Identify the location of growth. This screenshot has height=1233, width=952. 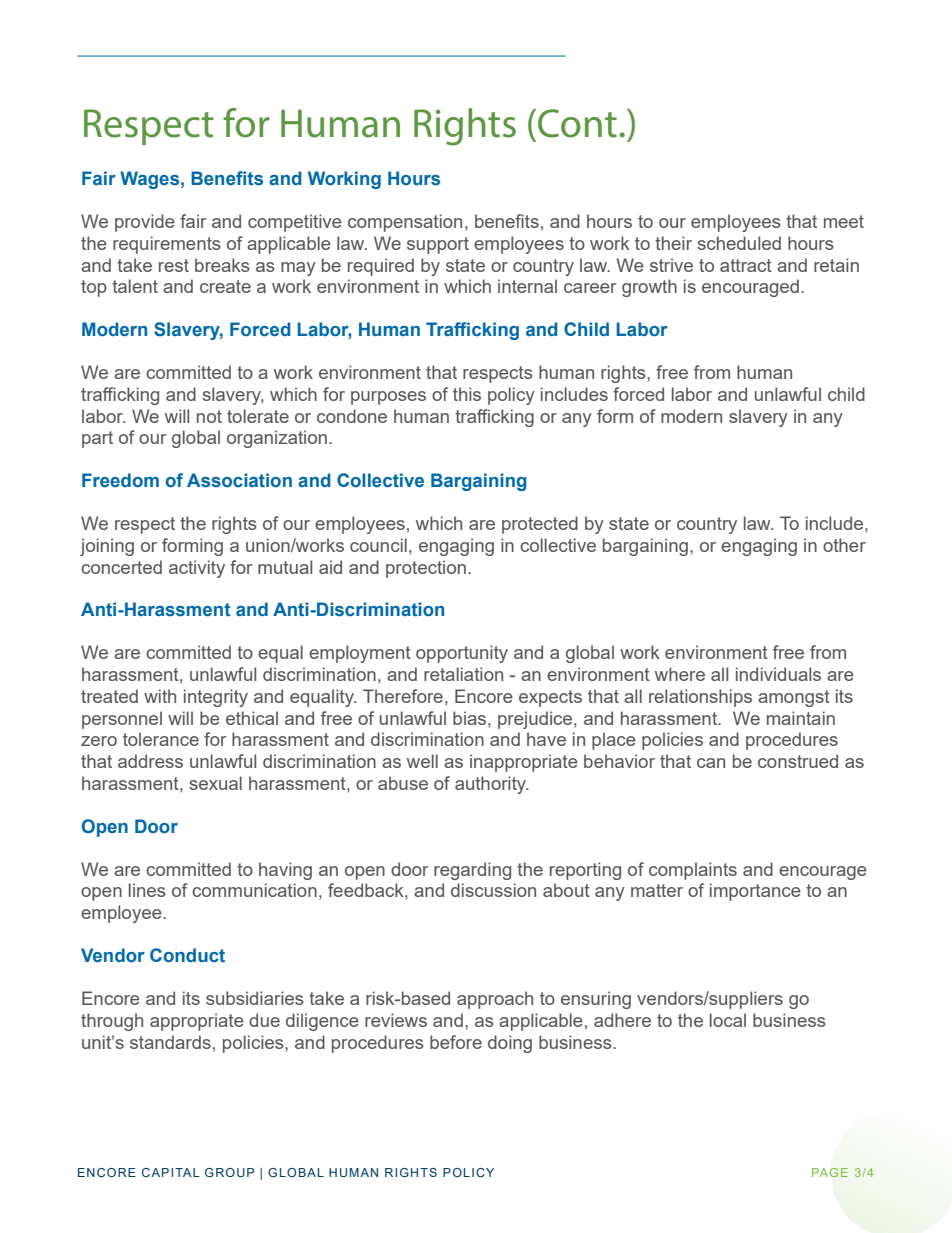
(649, 288).
